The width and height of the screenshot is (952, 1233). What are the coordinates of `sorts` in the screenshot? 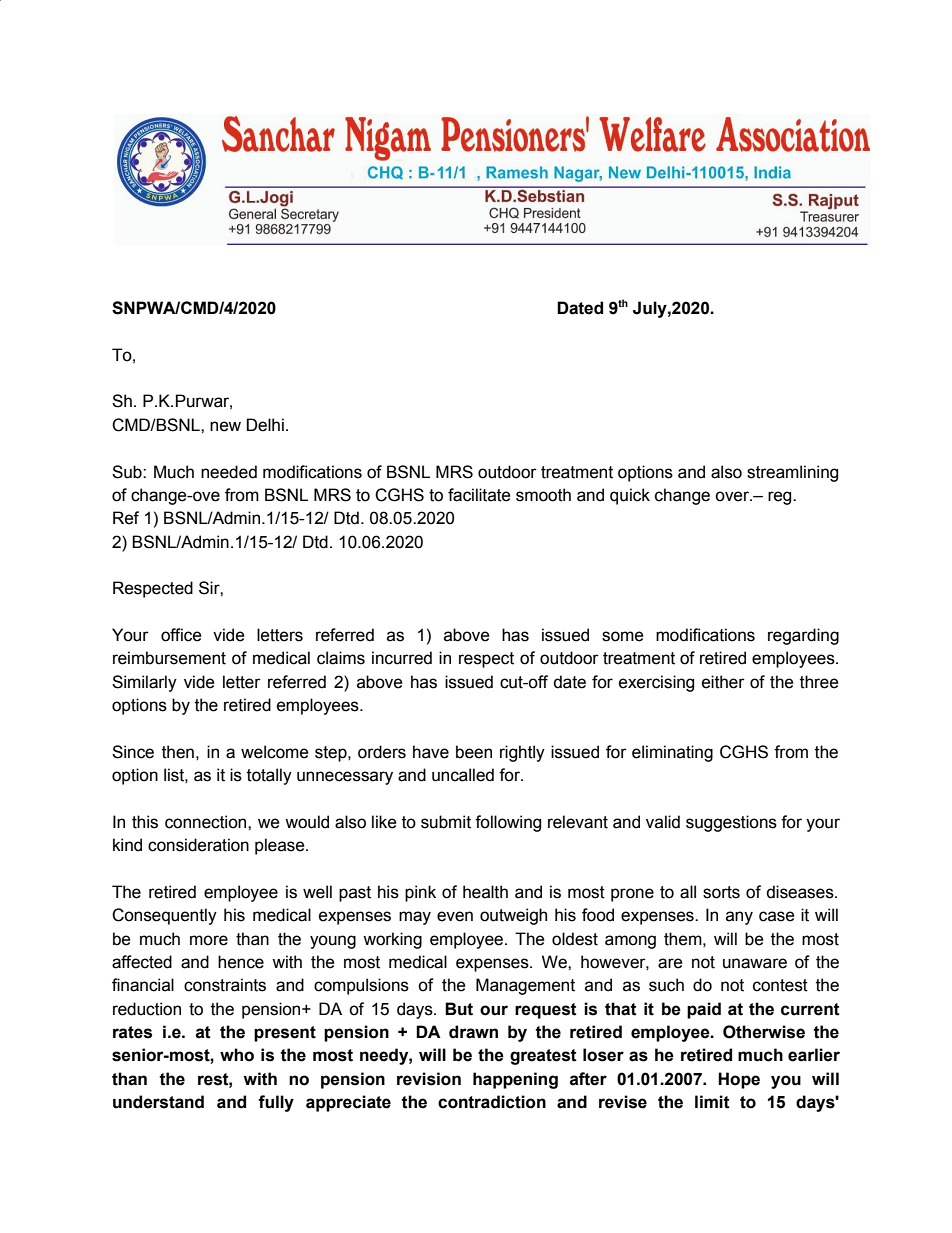 It's located at (721, 892).
